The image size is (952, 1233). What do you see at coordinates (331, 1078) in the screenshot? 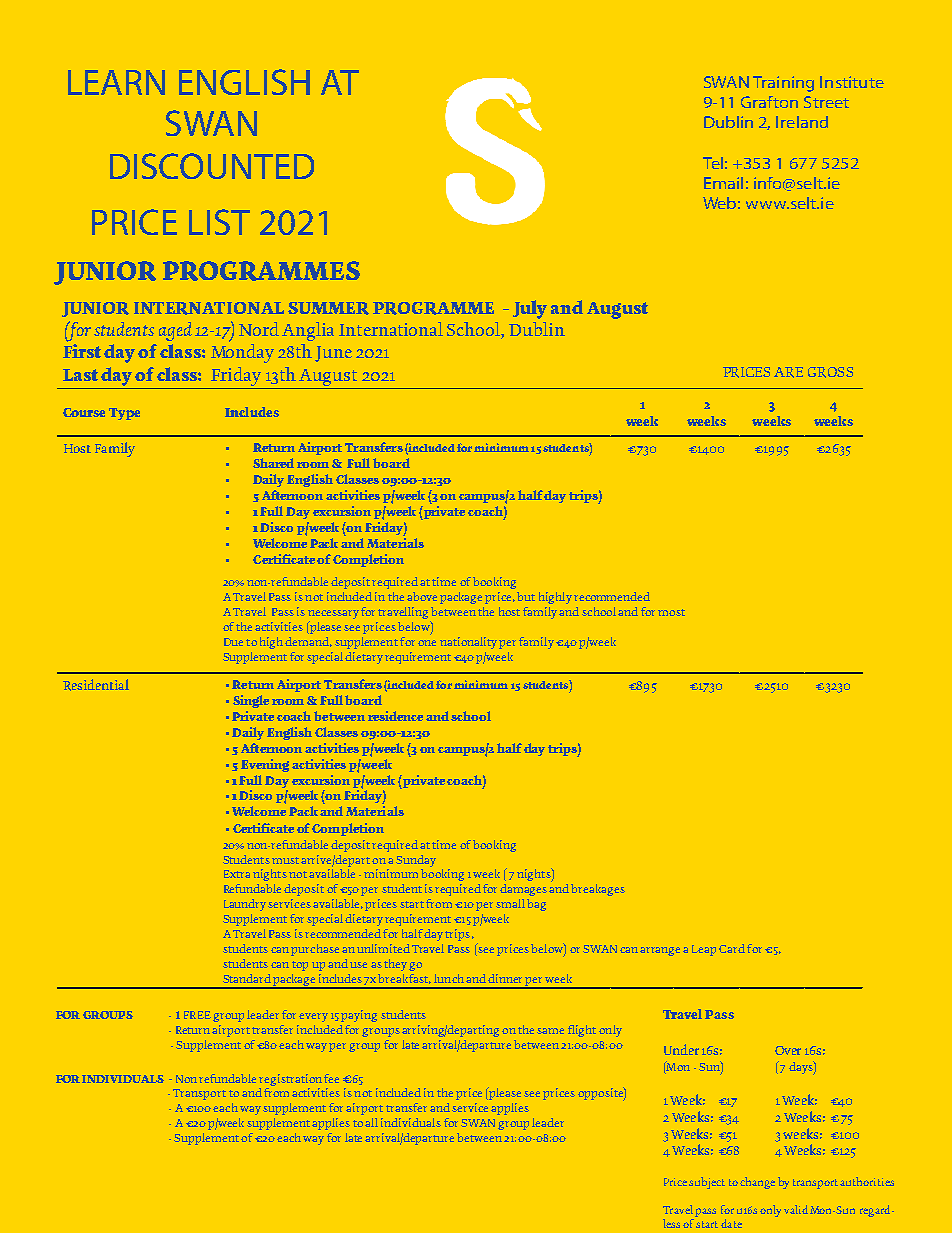
I see `fee` at bounding box center [331, 1078].
